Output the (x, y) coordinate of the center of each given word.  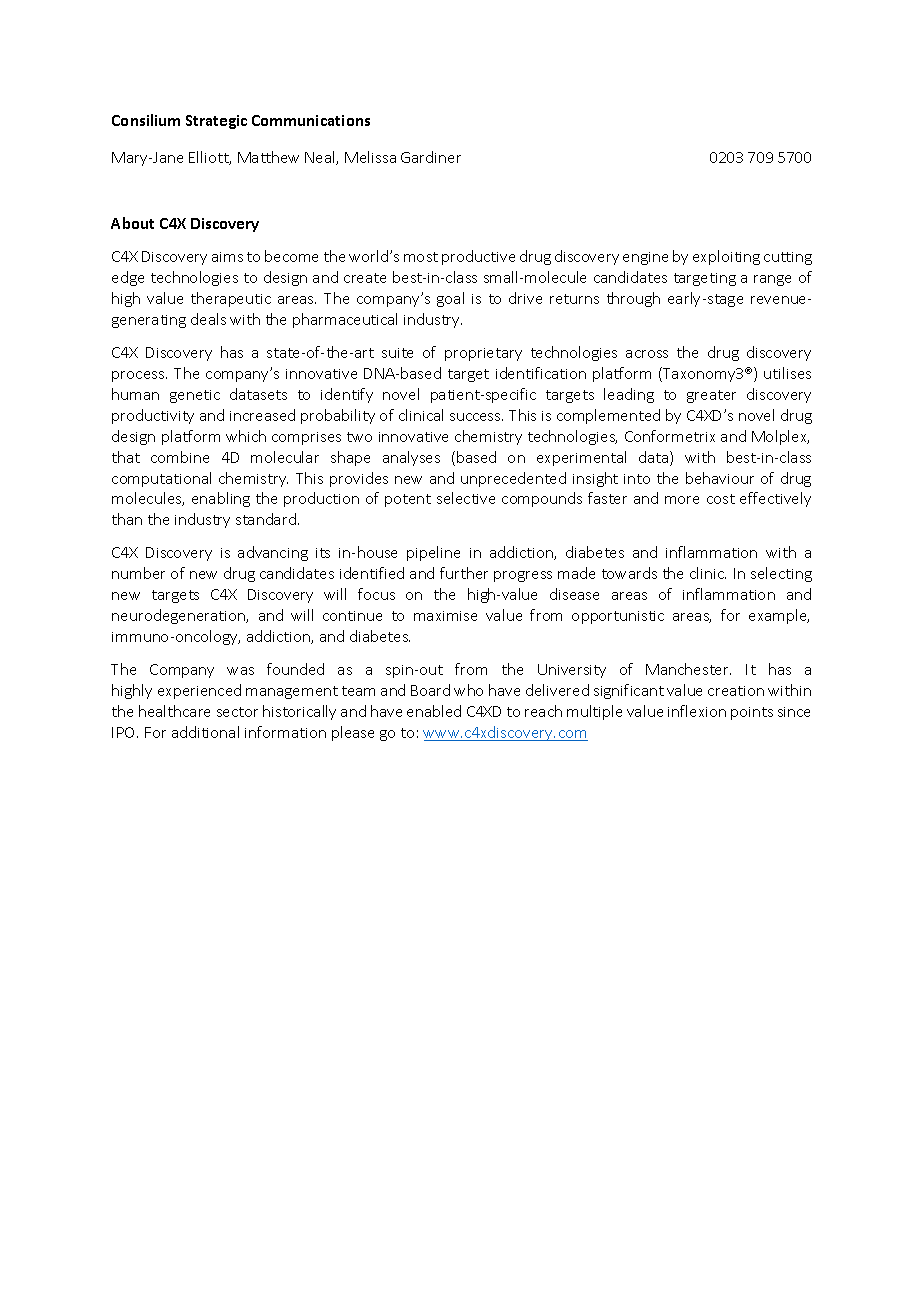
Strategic (216, 122)
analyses (411, 458)
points (752, 713)
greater (711, 396)
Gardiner (431, 157)
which (246, 436)
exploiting (726, 257)
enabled (434, 711)
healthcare (174, 711)
